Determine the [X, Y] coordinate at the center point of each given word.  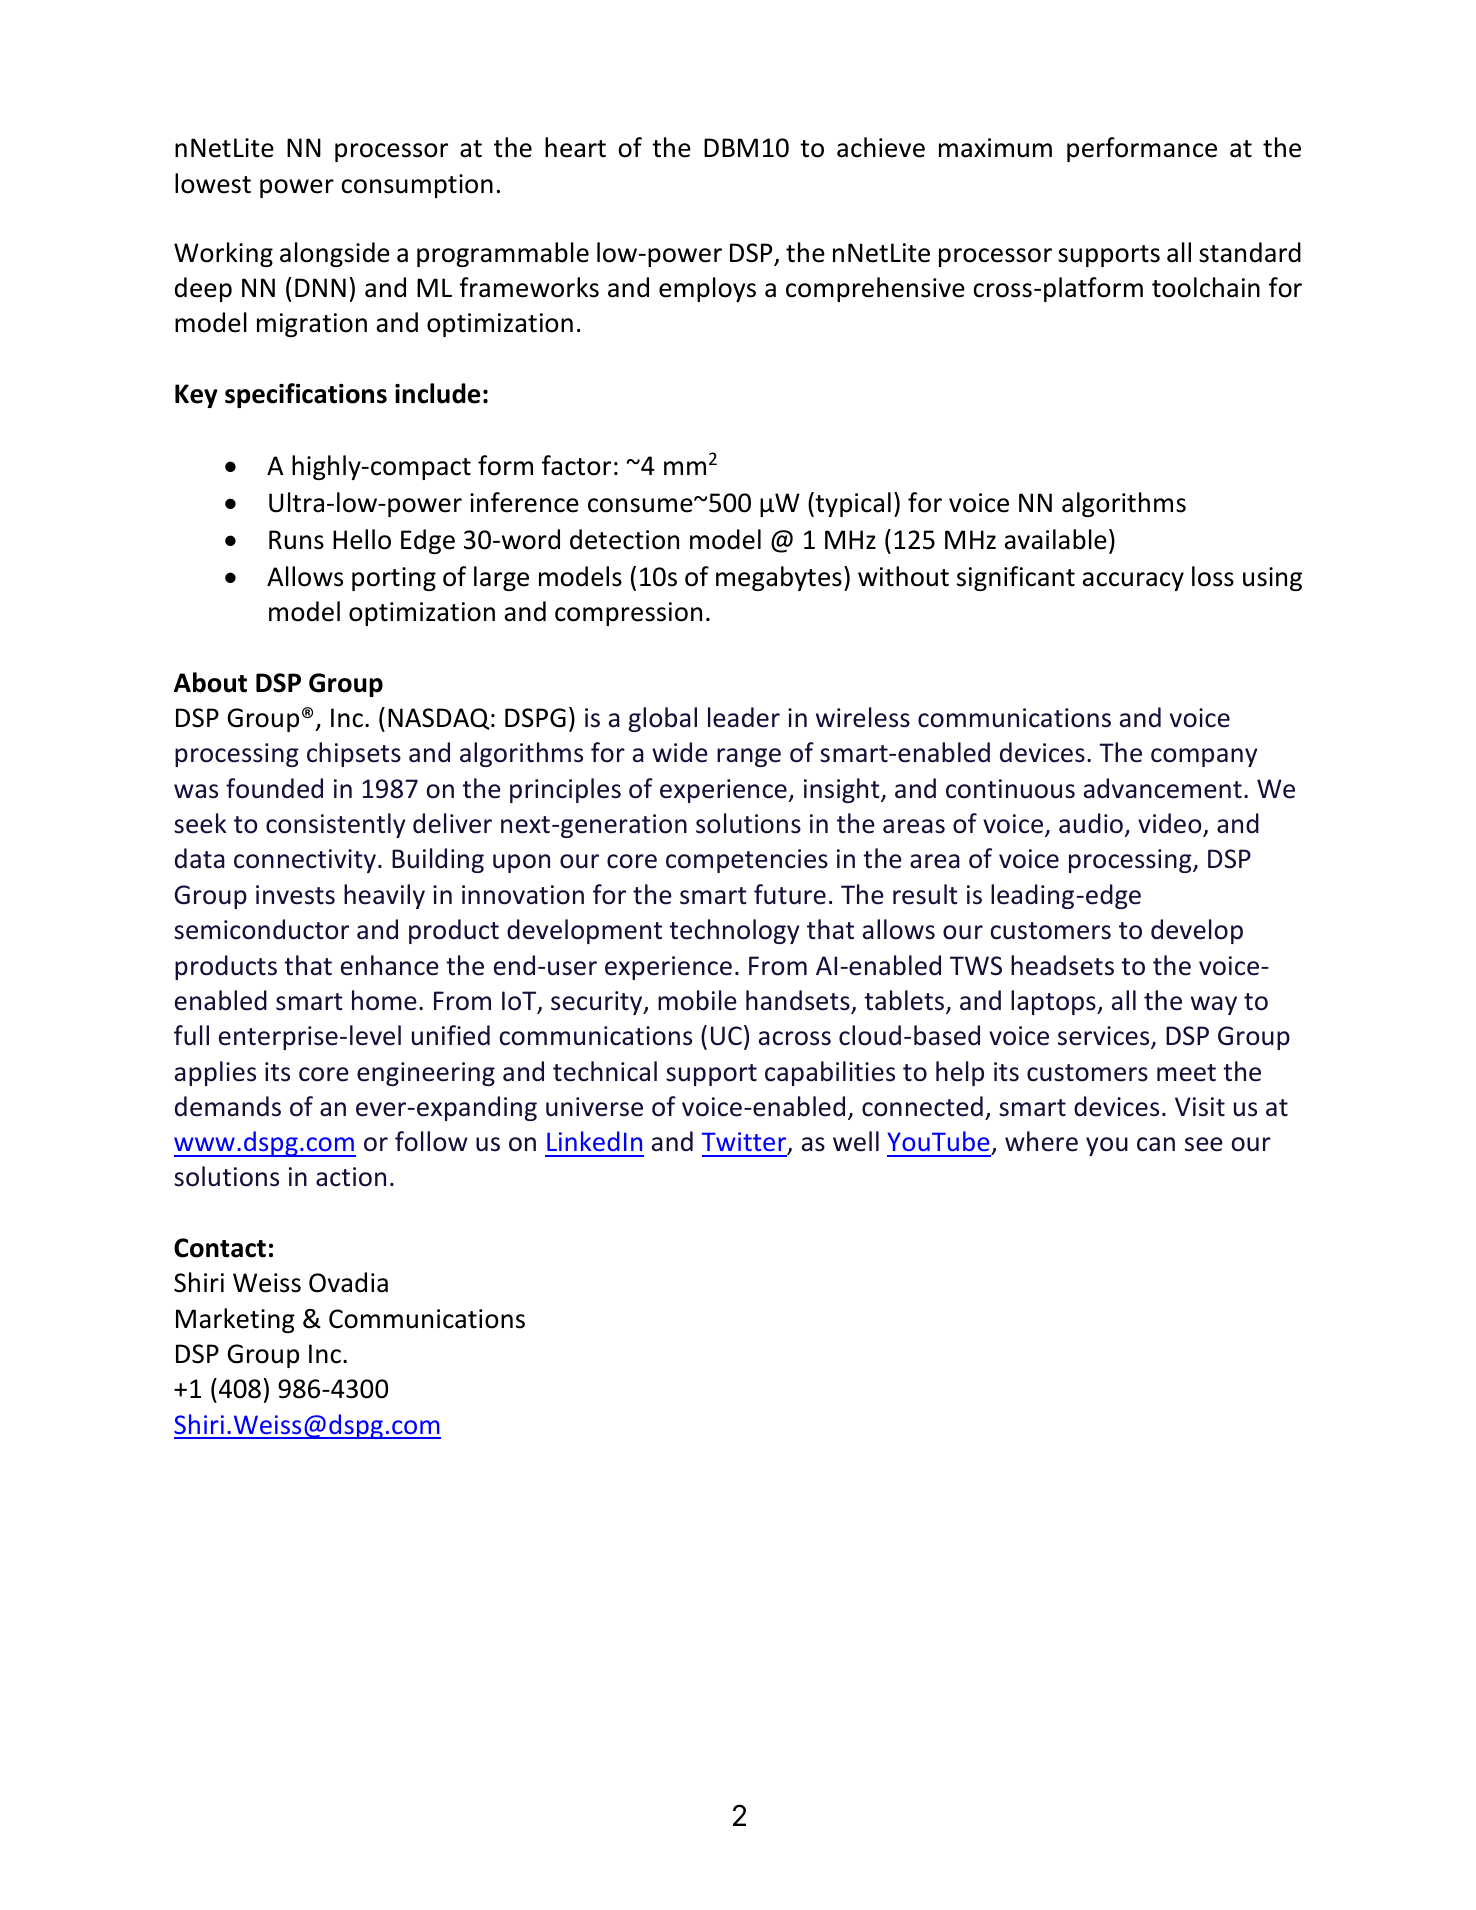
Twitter [745, 1143]
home [384, 1000]
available [1056, 539]
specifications [306, 395]
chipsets [354, 754]
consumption [417, 186]
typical [852, 504]
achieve [881, 147]
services [1105, 1037]
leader [744, 717]
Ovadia [348, 1282]
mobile [697, 1000]
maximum [995, 148]
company [1204, 757]
